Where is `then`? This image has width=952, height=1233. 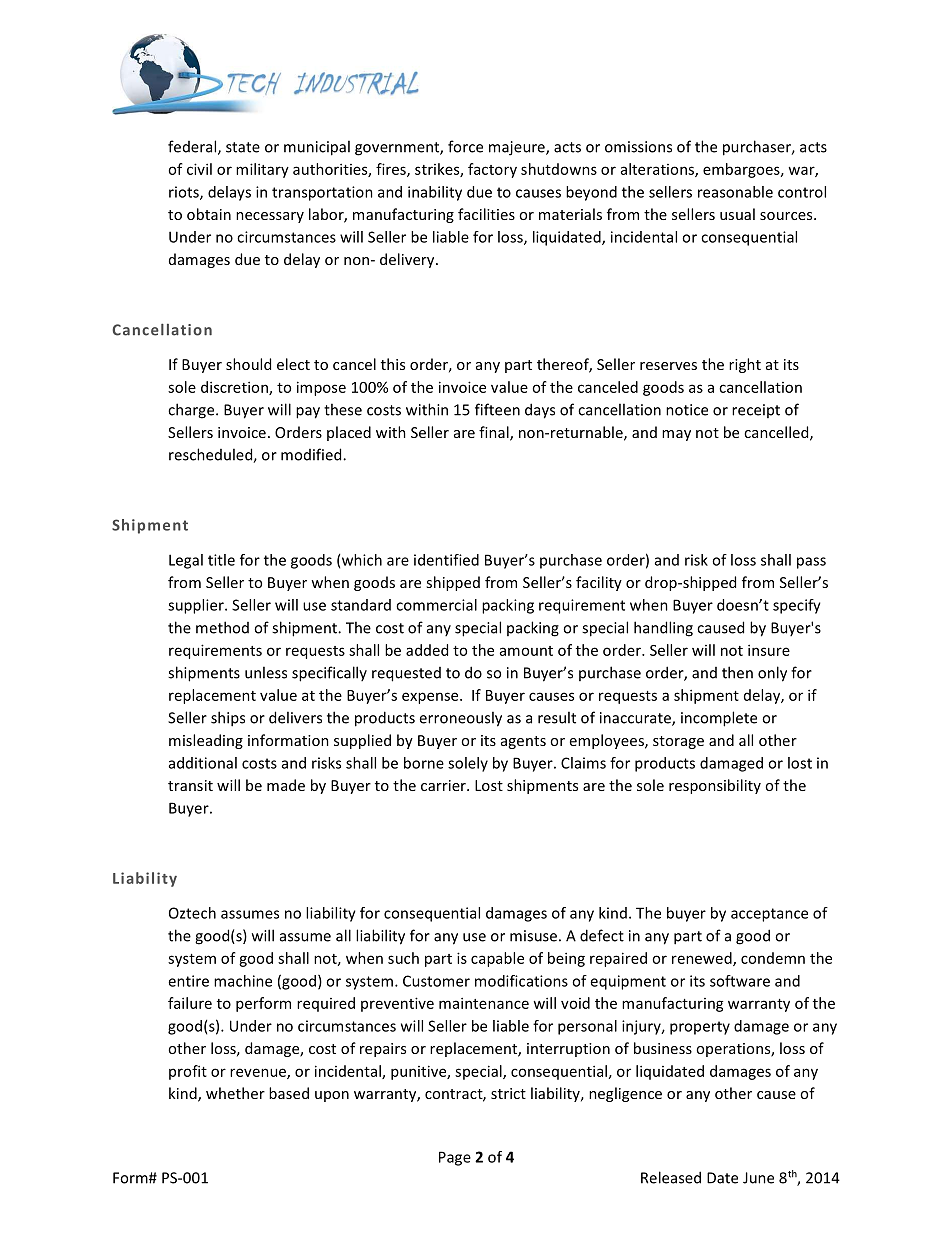 then is located at coordinates (737, 672).
